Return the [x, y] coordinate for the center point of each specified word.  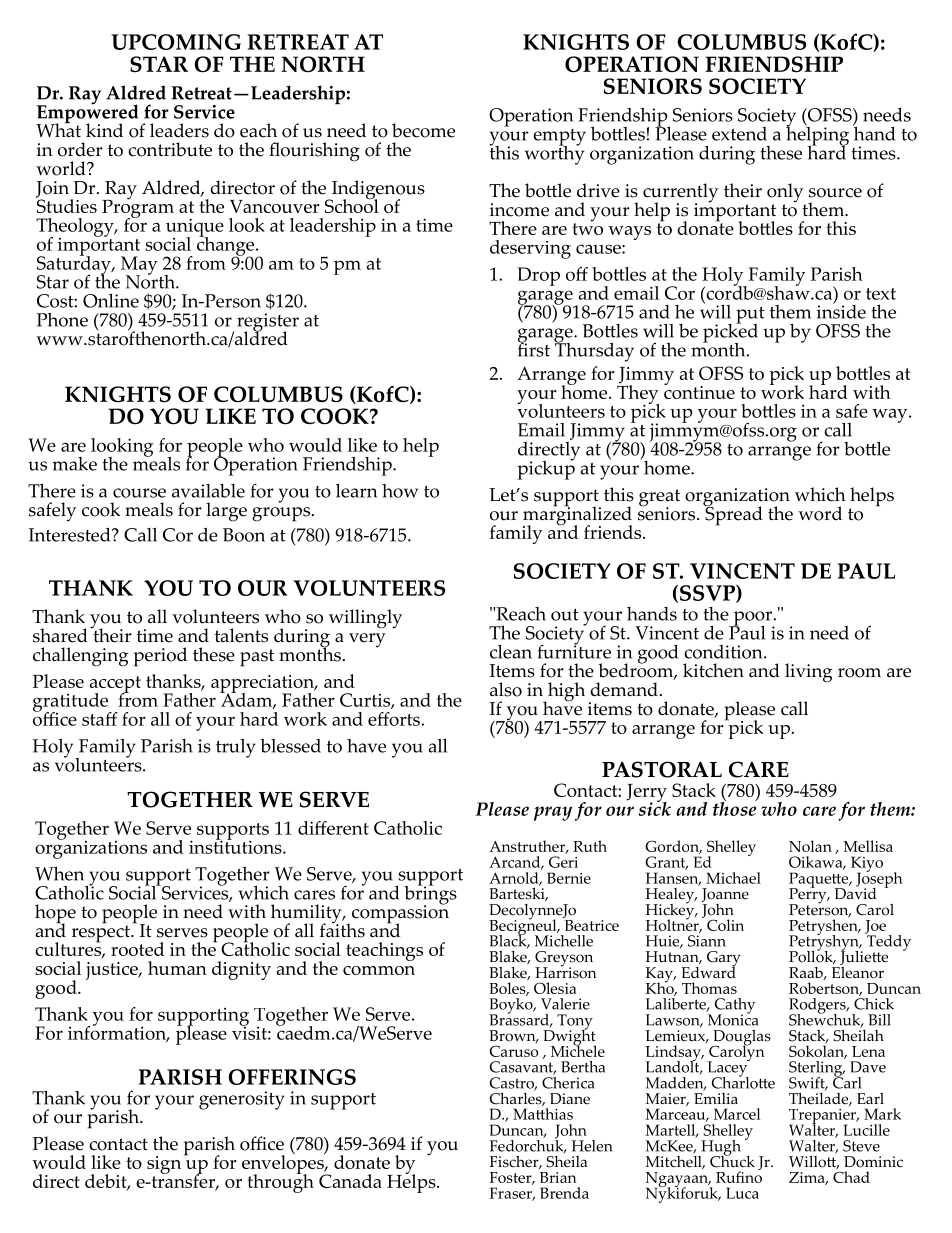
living [808, 673]
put [750, 316]
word [820, 513]
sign [164, 1166]
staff [100, 719]
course [139, 493]
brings [430, 895]
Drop [538, 276]
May [139, 266]
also [506, 689]
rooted [137, 949]
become [423, 130]
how [400, 491]
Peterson [820, 909]
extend [739, 134]
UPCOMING [176, 42]
